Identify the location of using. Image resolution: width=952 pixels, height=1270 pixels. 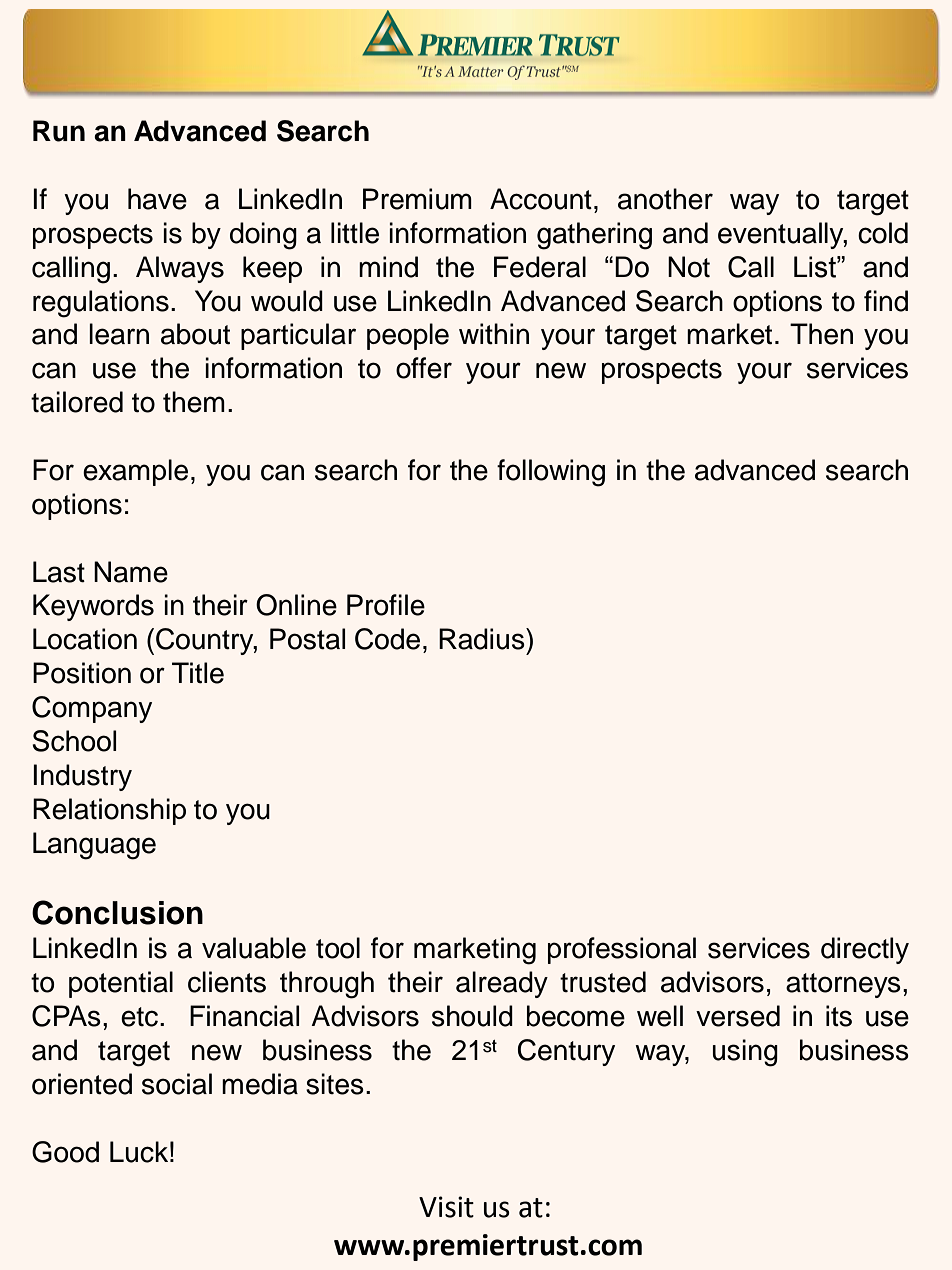
(745, 1053).
